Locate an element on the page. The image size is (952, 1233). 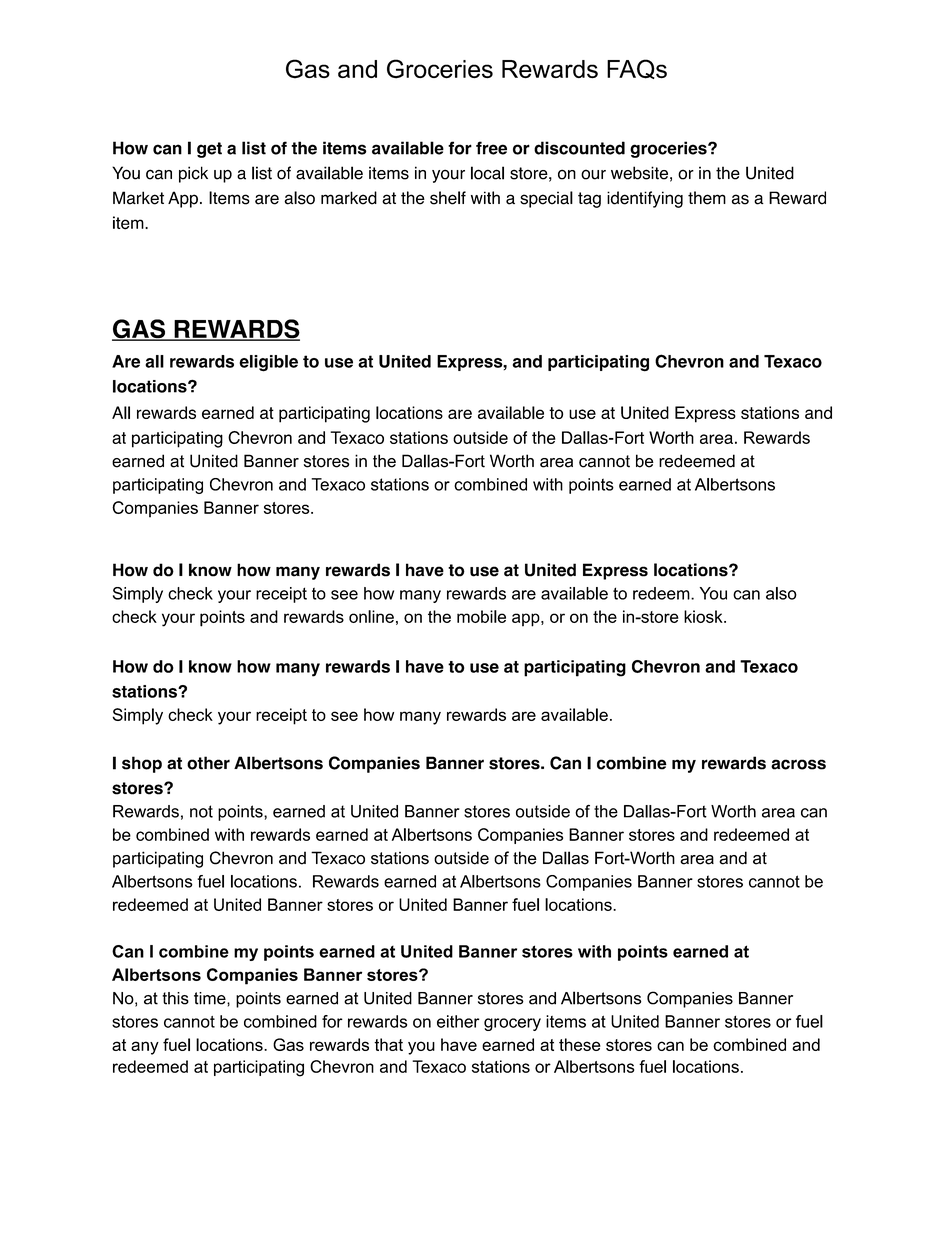
pick is located at coordinates (193, 174).
